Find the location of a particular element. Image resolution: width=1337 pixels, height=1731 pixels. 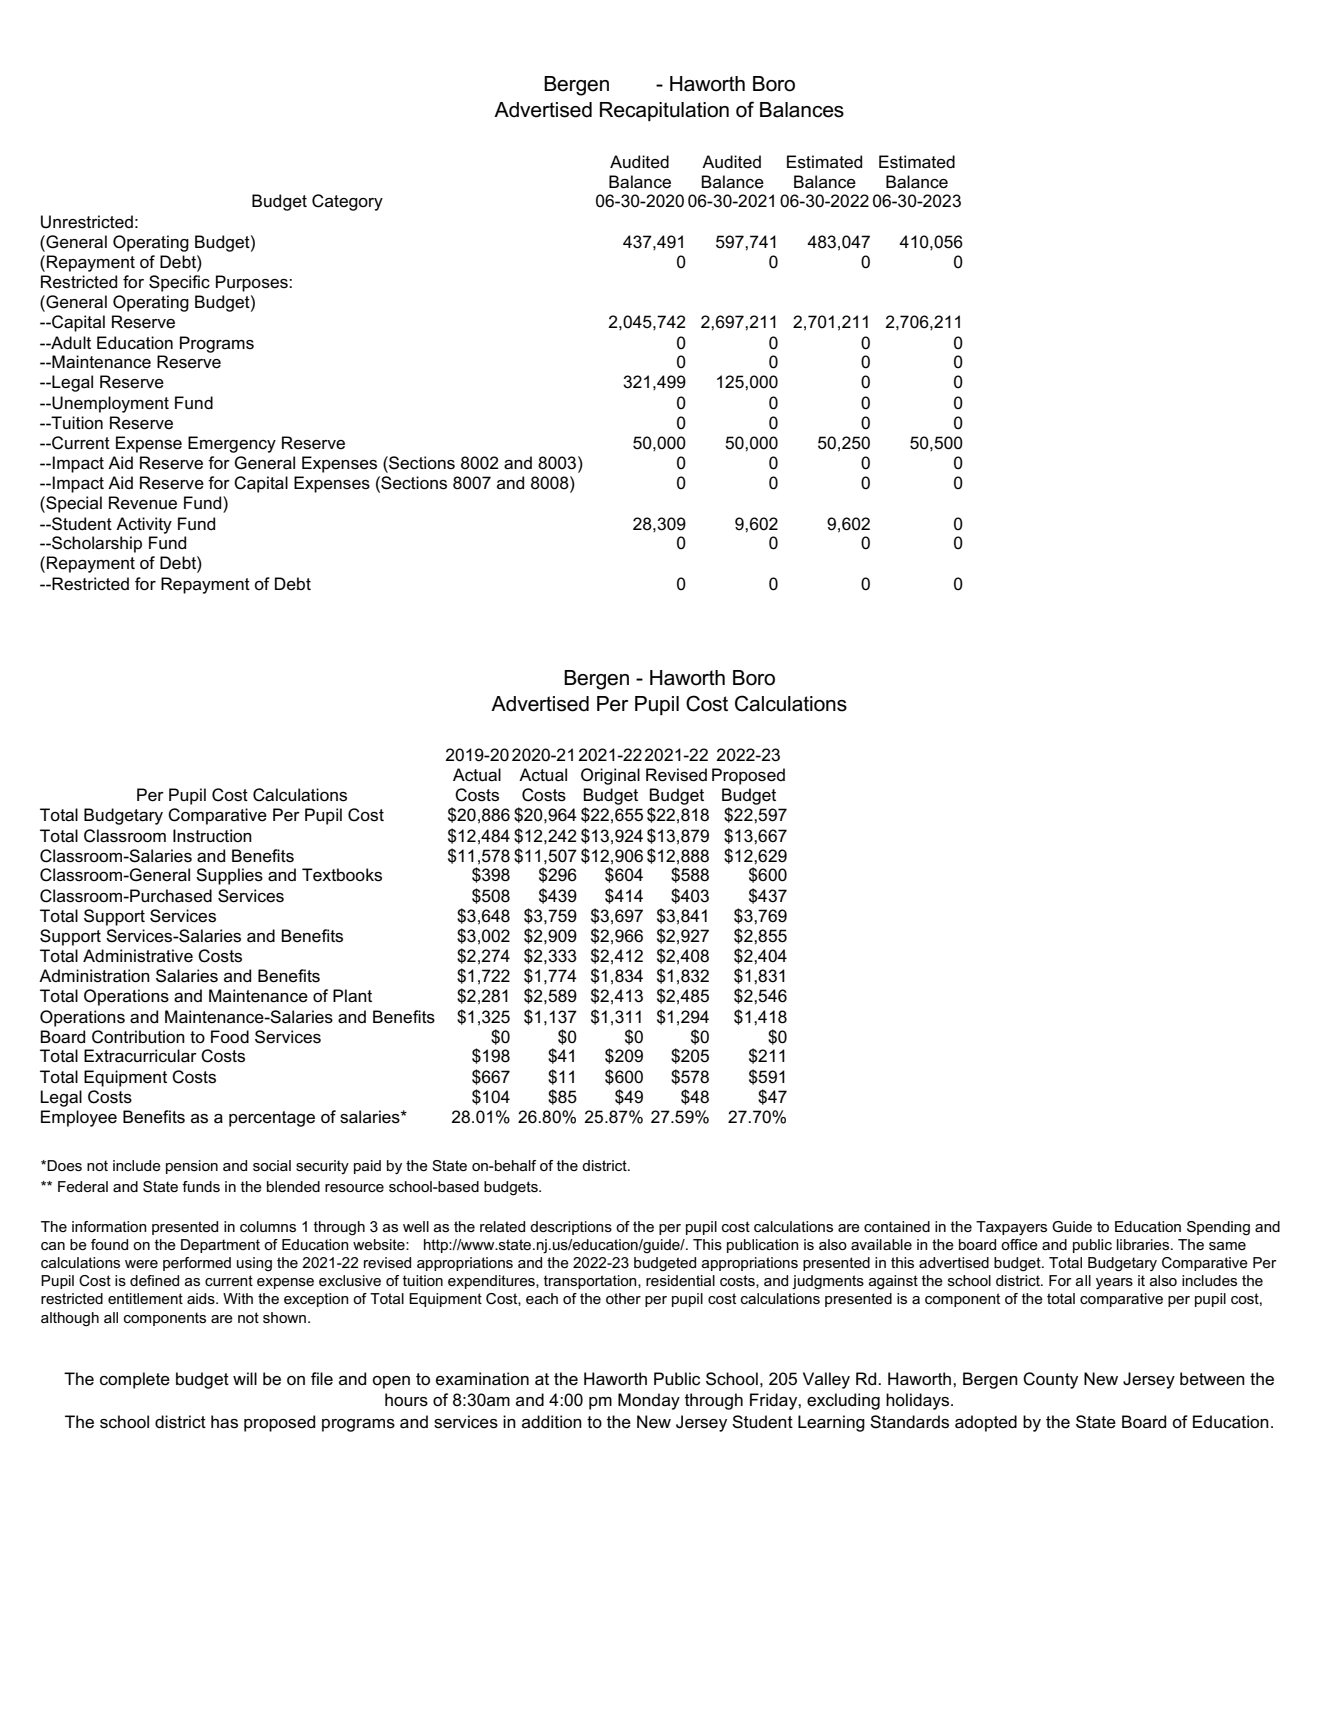

Monday is located at coordinates (649, 1401).
